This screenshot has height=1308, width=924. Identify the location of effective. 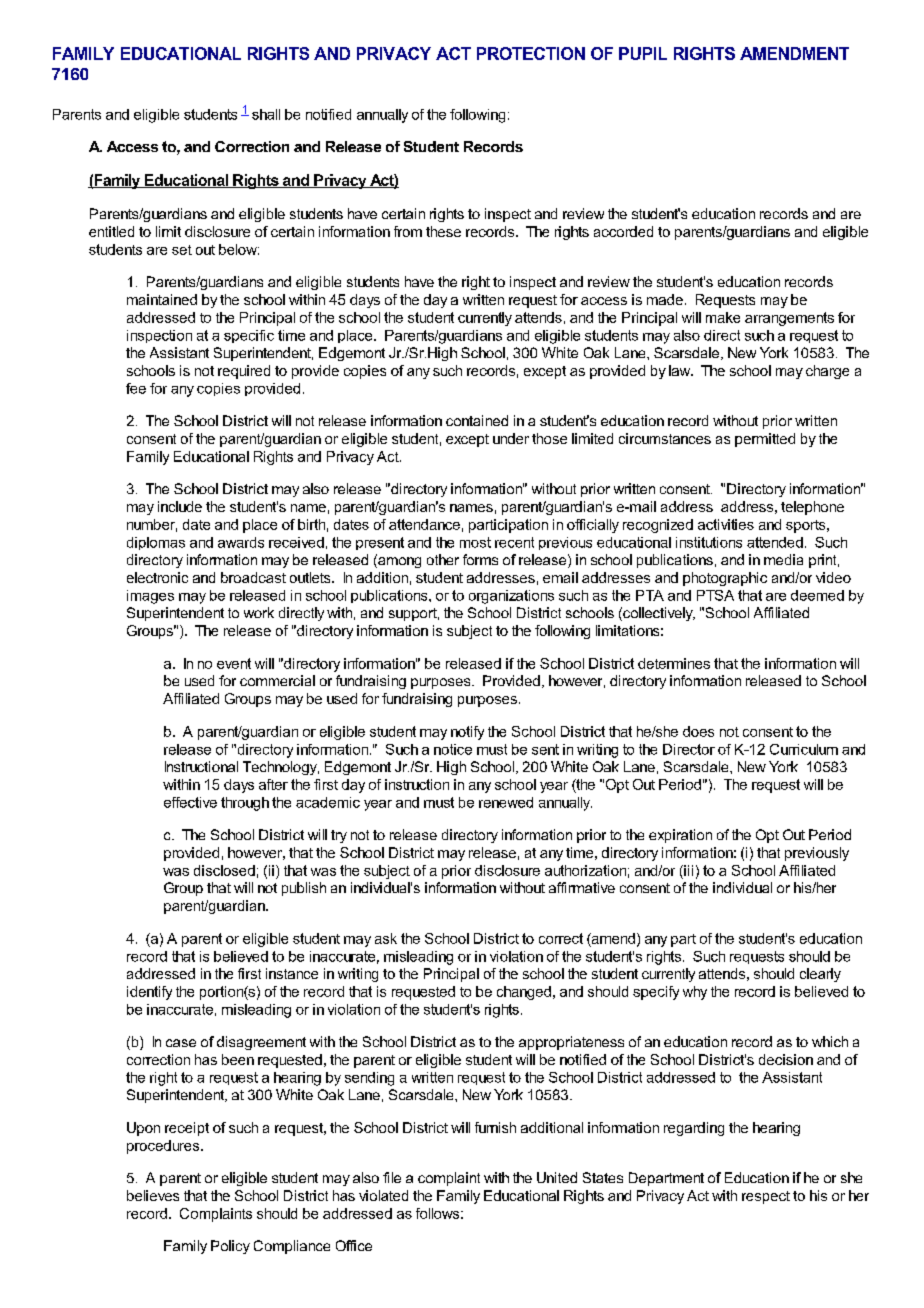
(190, 802).
